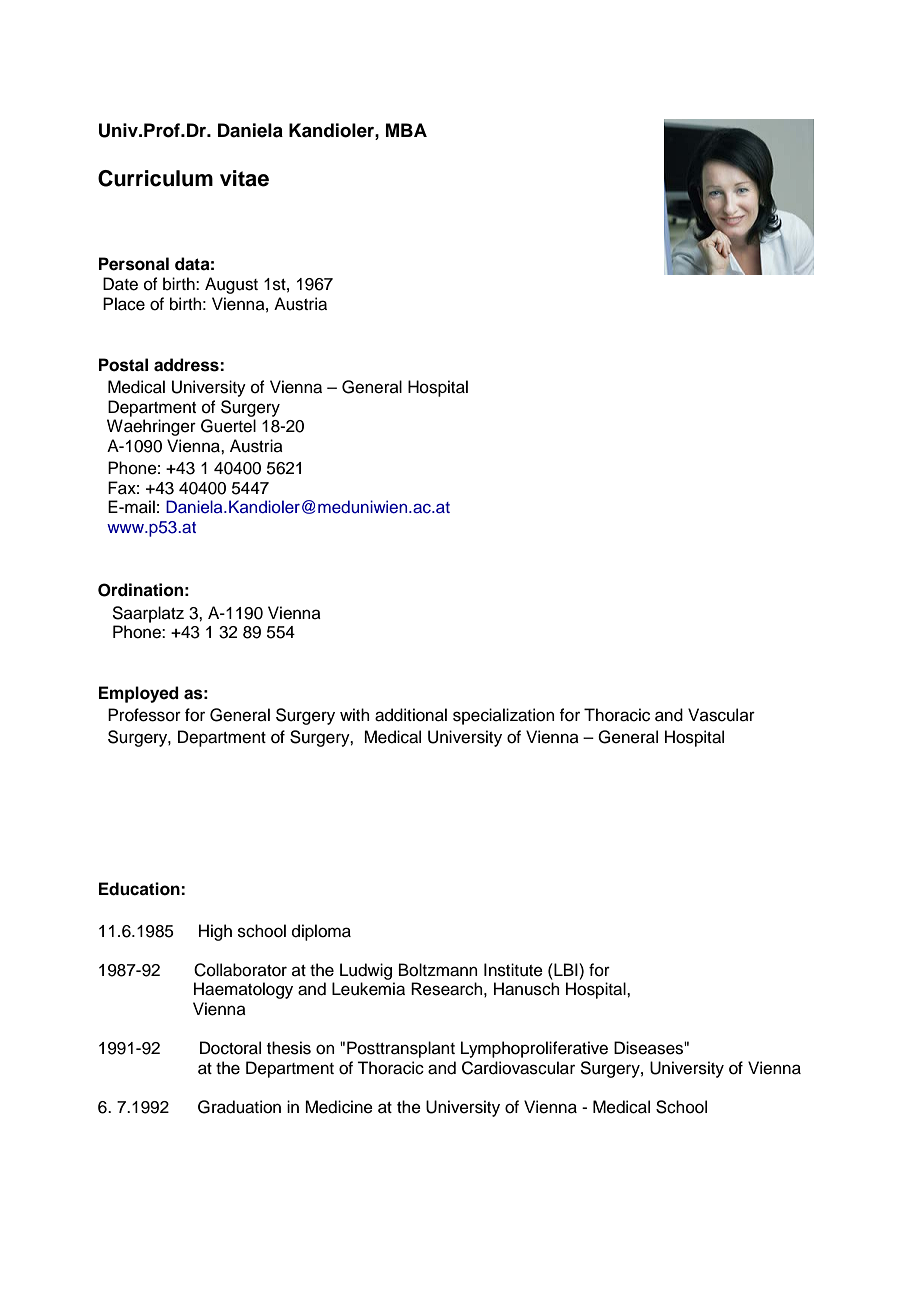  I want to click on Boltzmann, so click(438, 970).
